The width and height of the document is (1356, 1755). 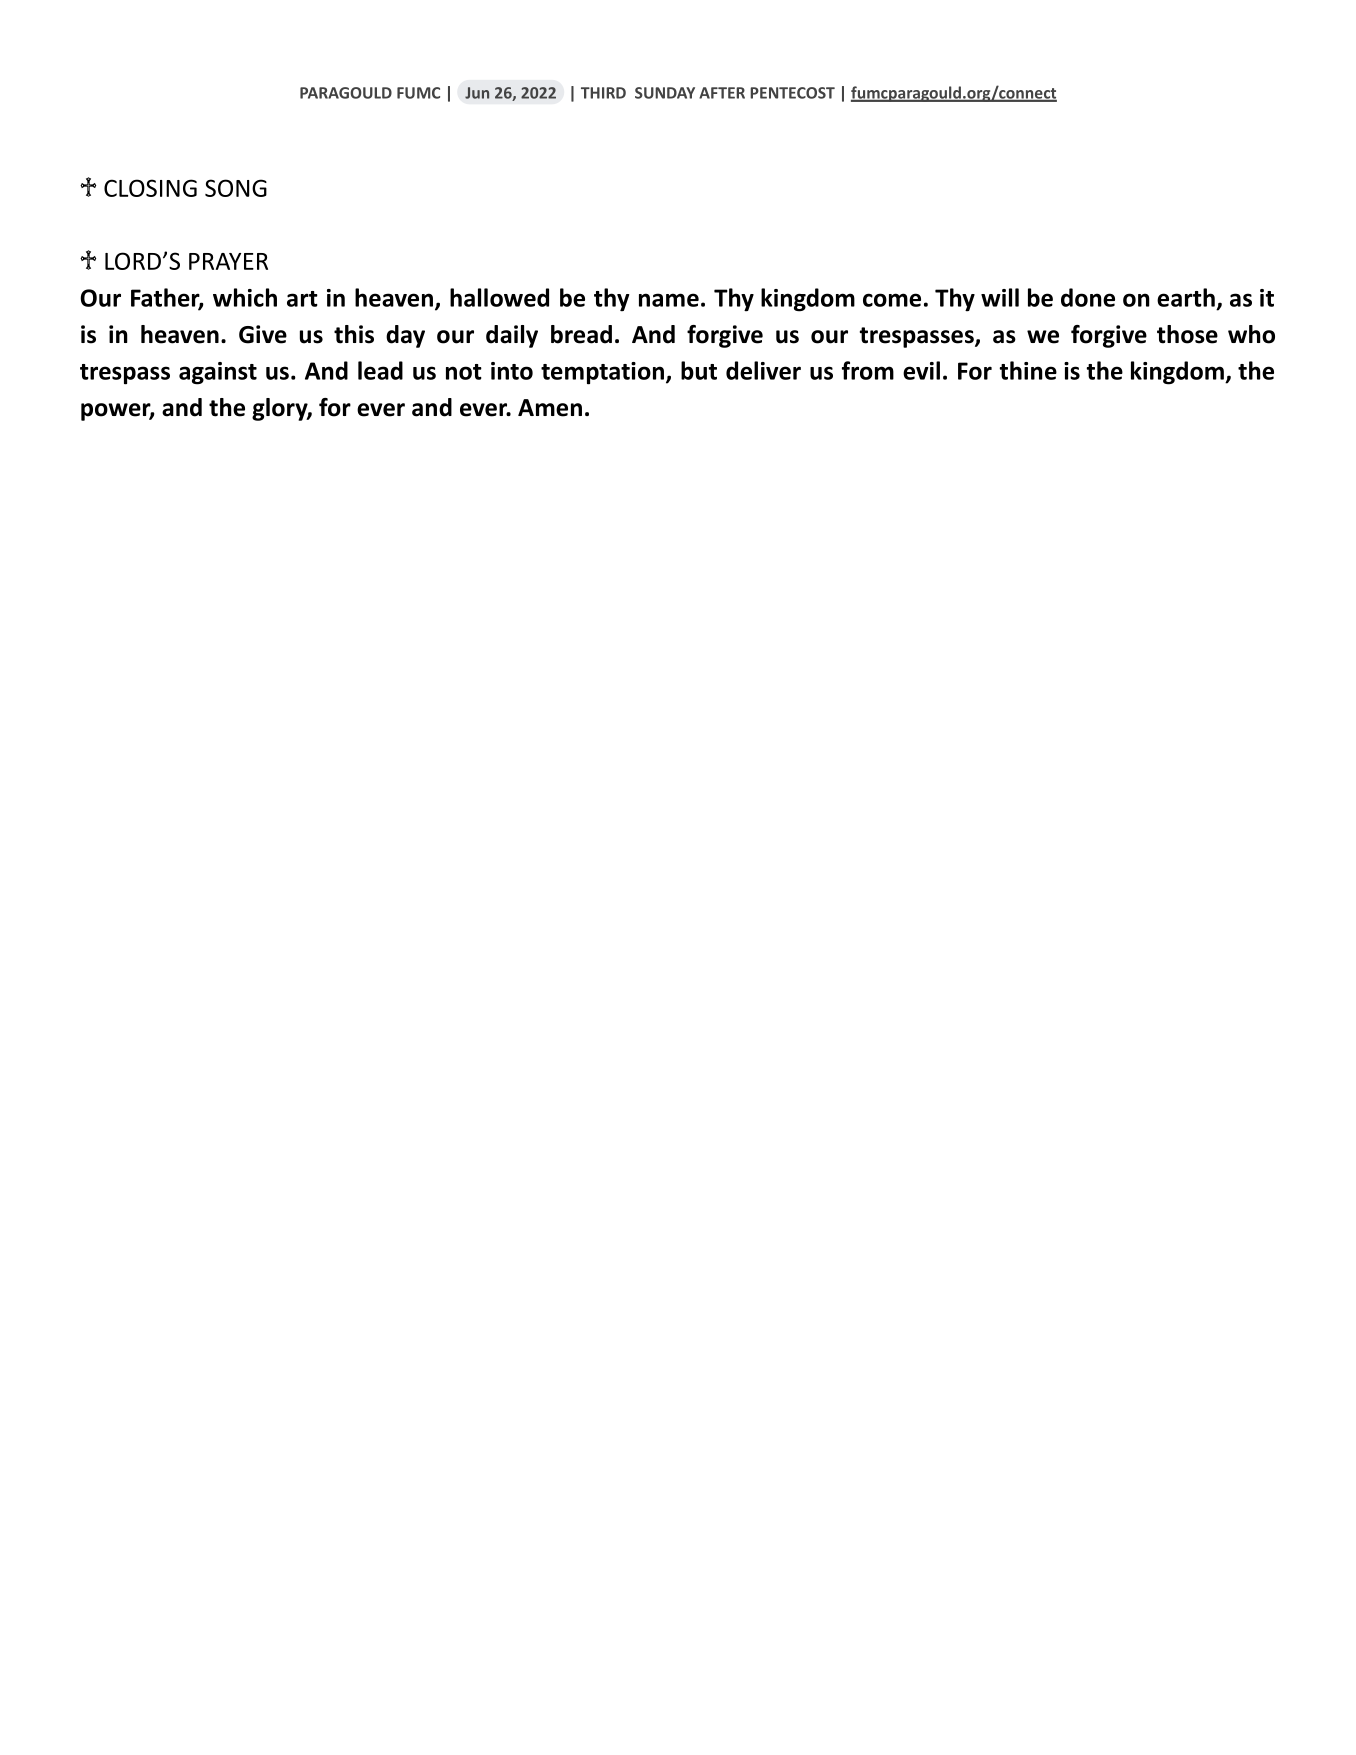 What do you see at coordinates (218, 373) in the document?
I see `against` at bounding box center [218, 373].
